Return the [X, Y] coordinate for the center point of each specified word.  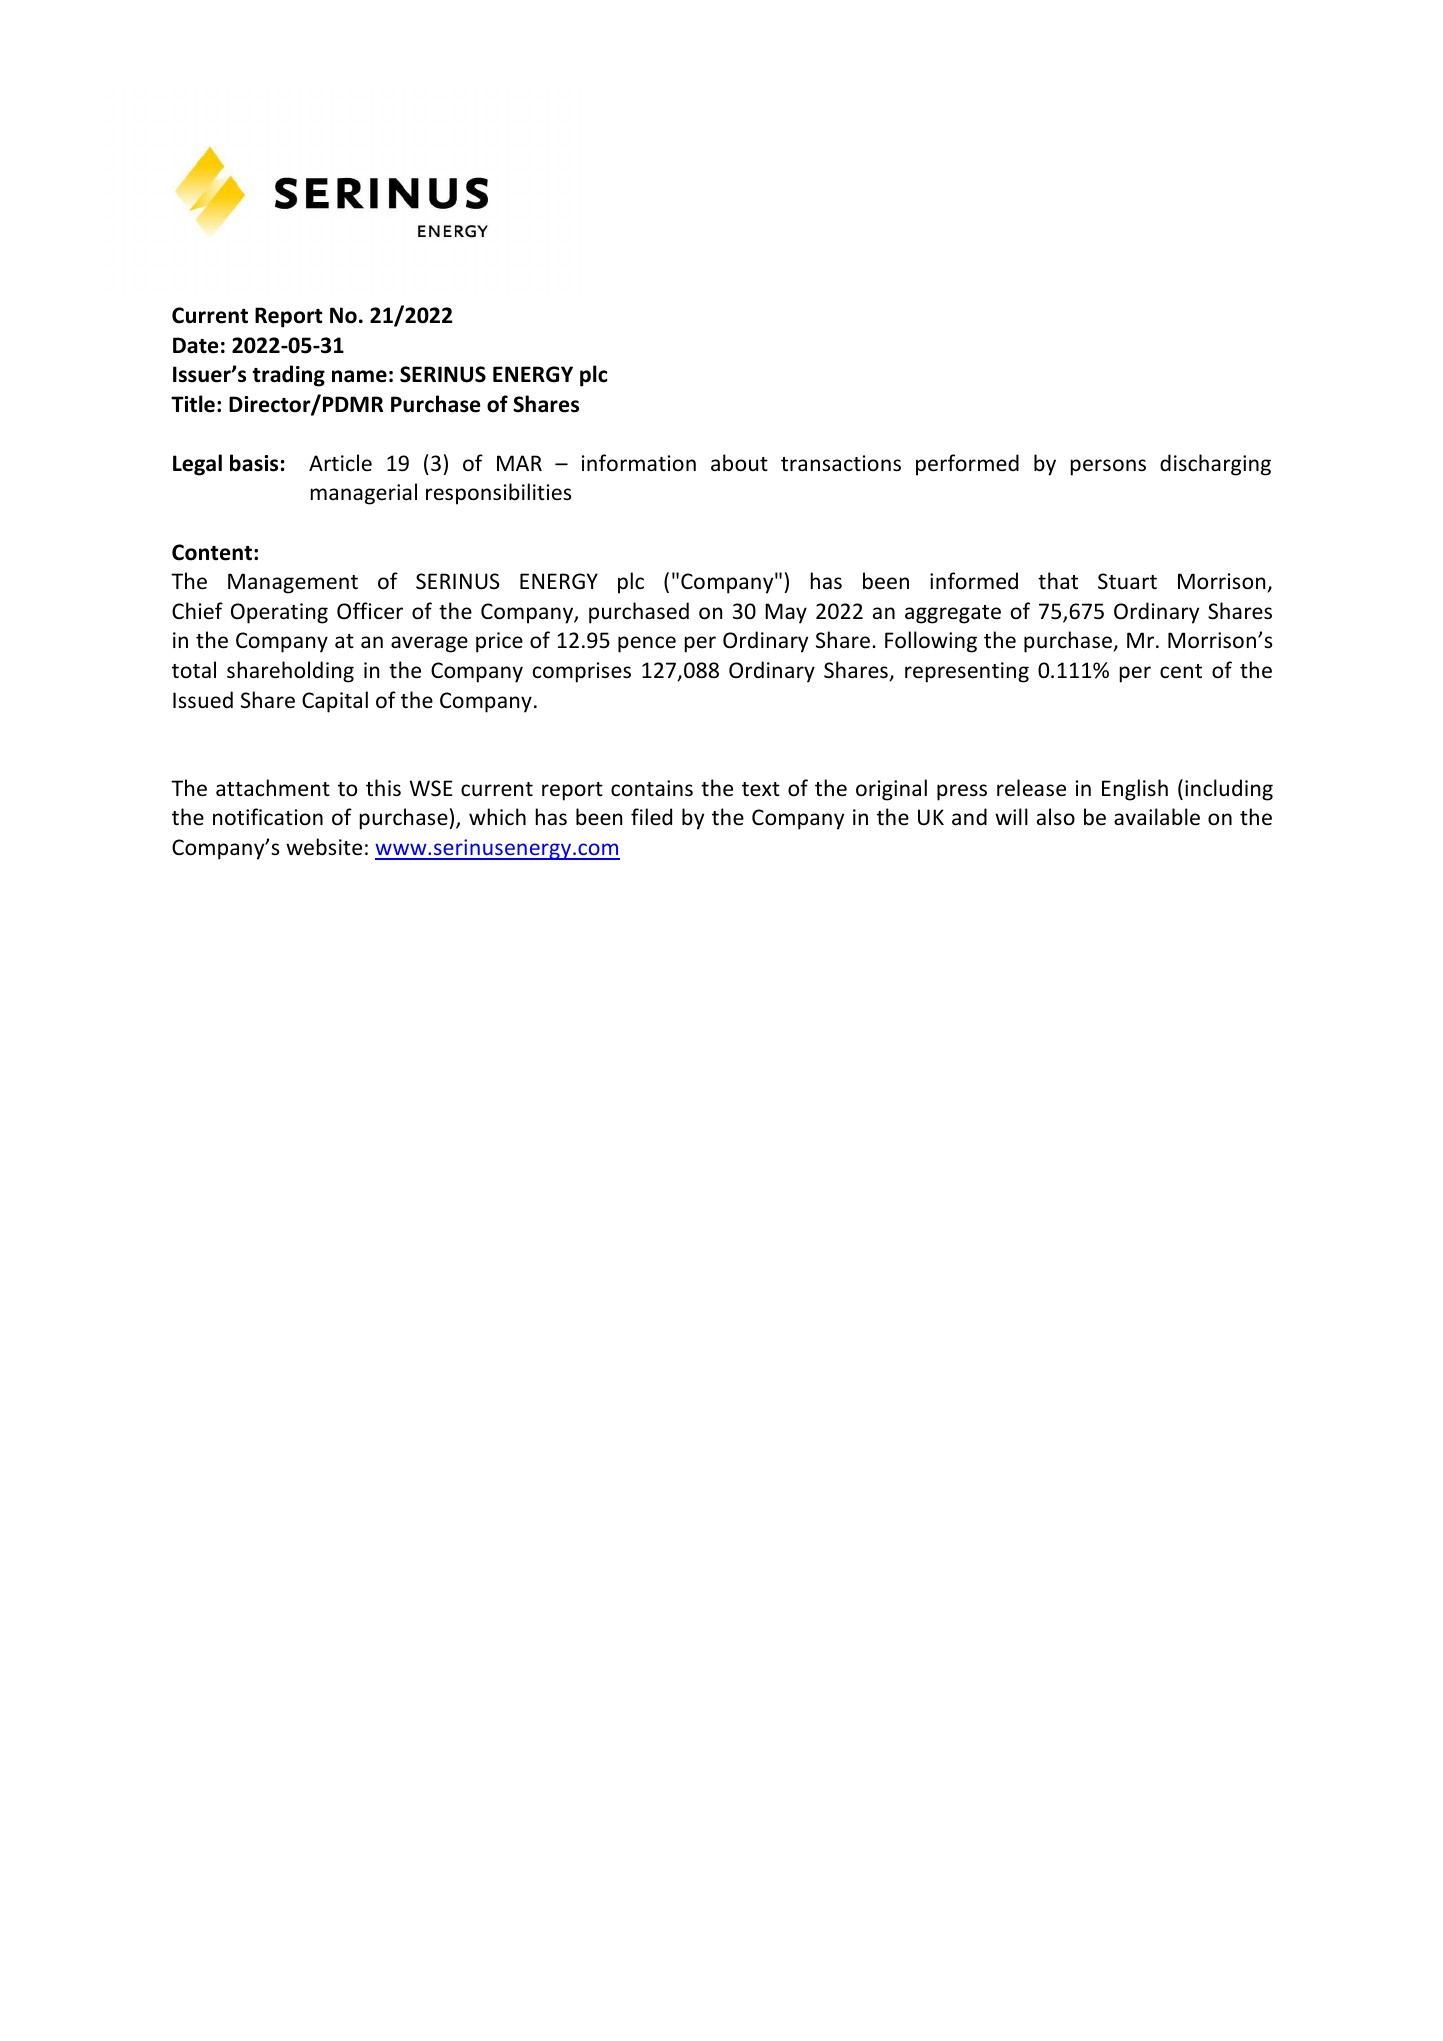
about [739, 463]
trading [288, 376]
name [359, 376]
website [324, 847]
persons [1108, 467]
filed [651, 816]
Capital [335, 702]
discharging [1215, 465]
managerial [364, 494]
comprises [582, 672]
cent [1181, 671]
